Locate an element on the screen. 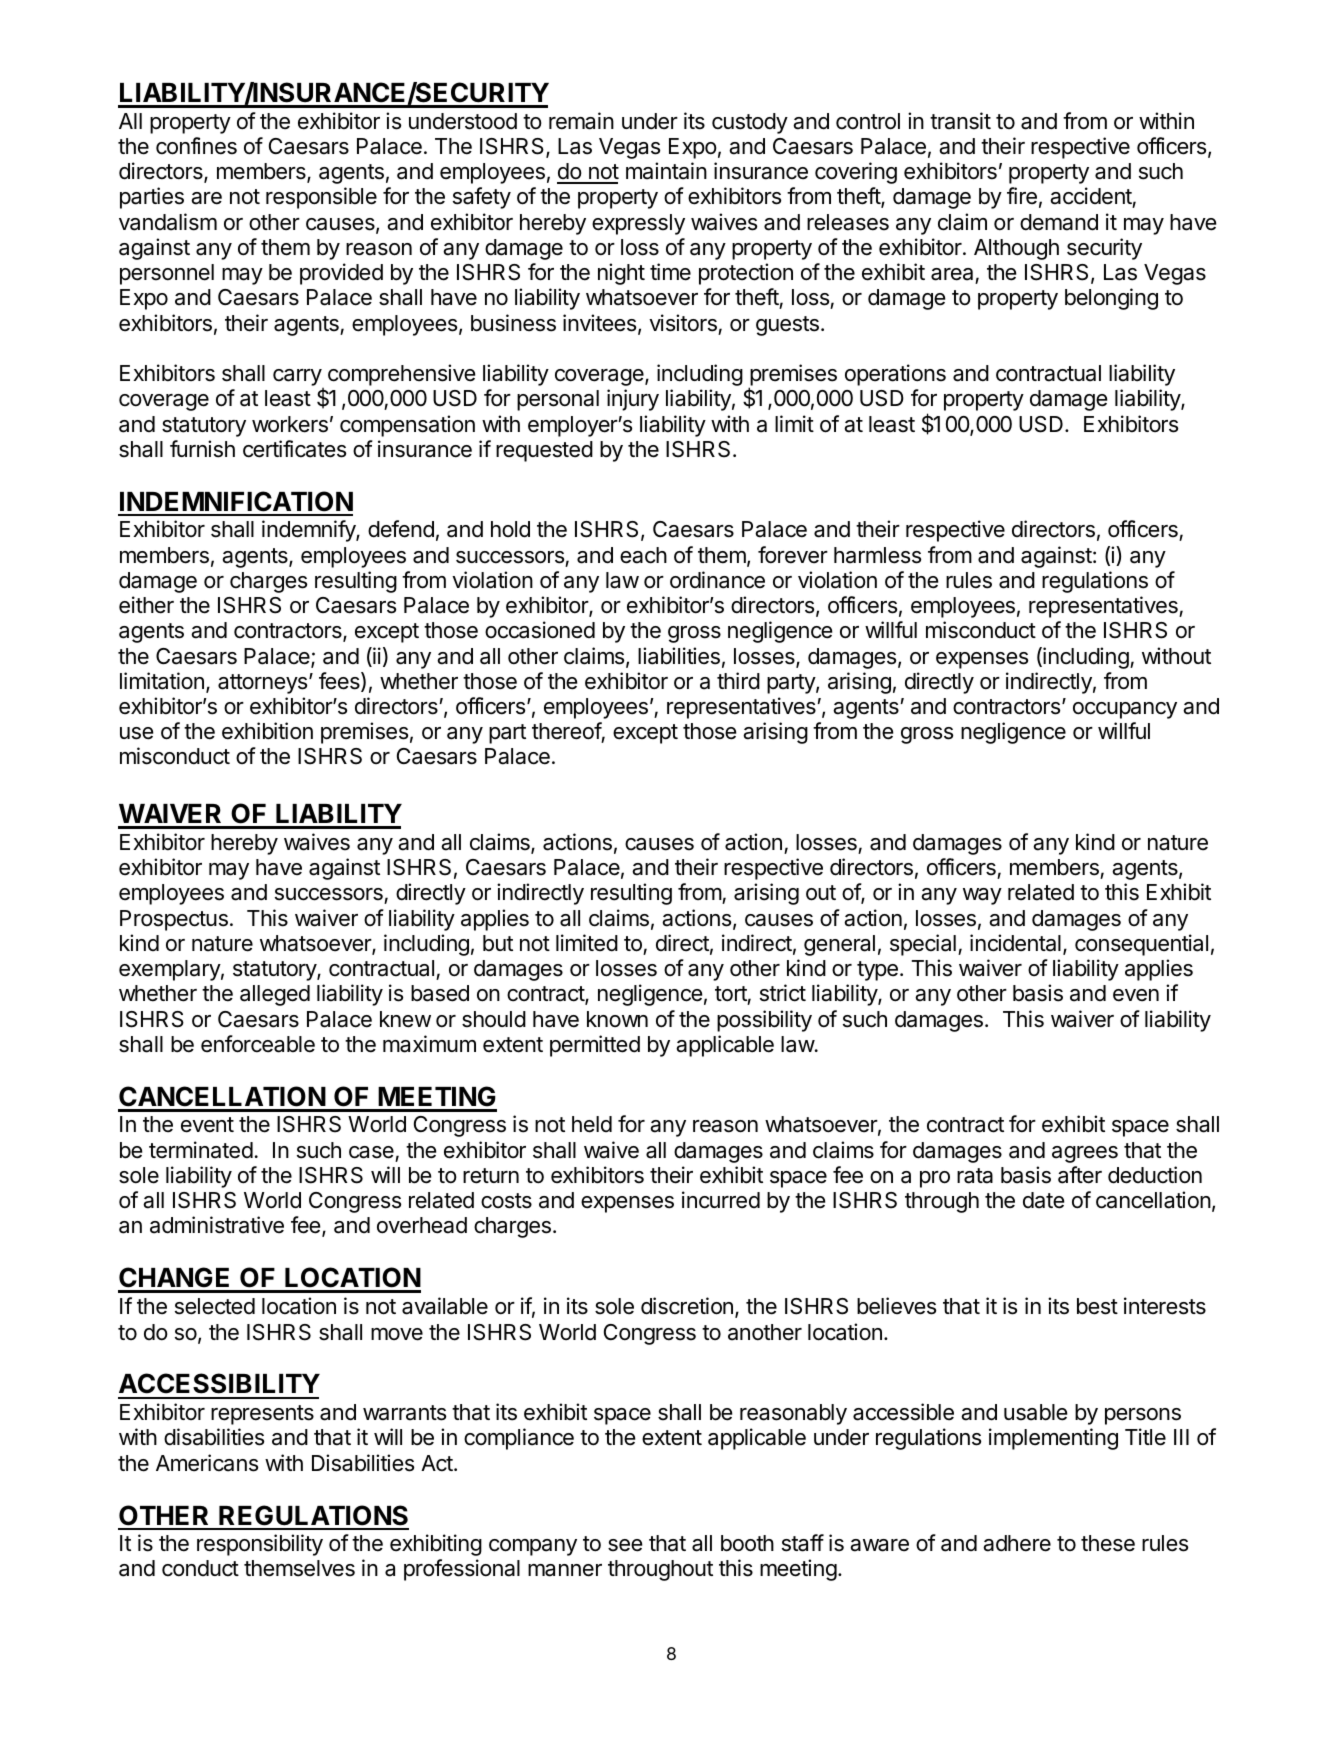 The width and height of the screenshot is (1342, 1737). workers is located at coordinates (290, 424).
